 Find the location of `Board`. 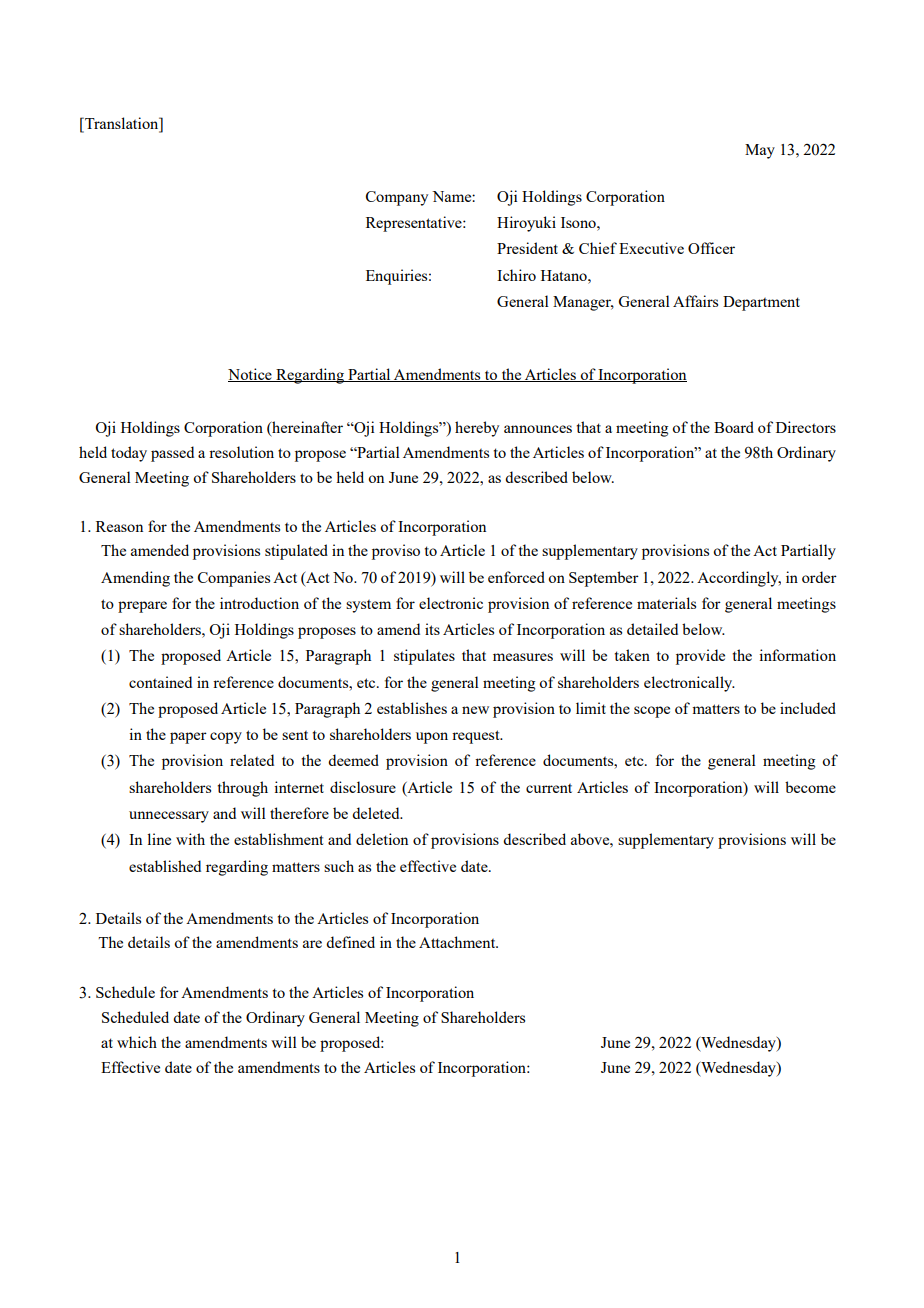

Board is located at coordinates (734, 427).
